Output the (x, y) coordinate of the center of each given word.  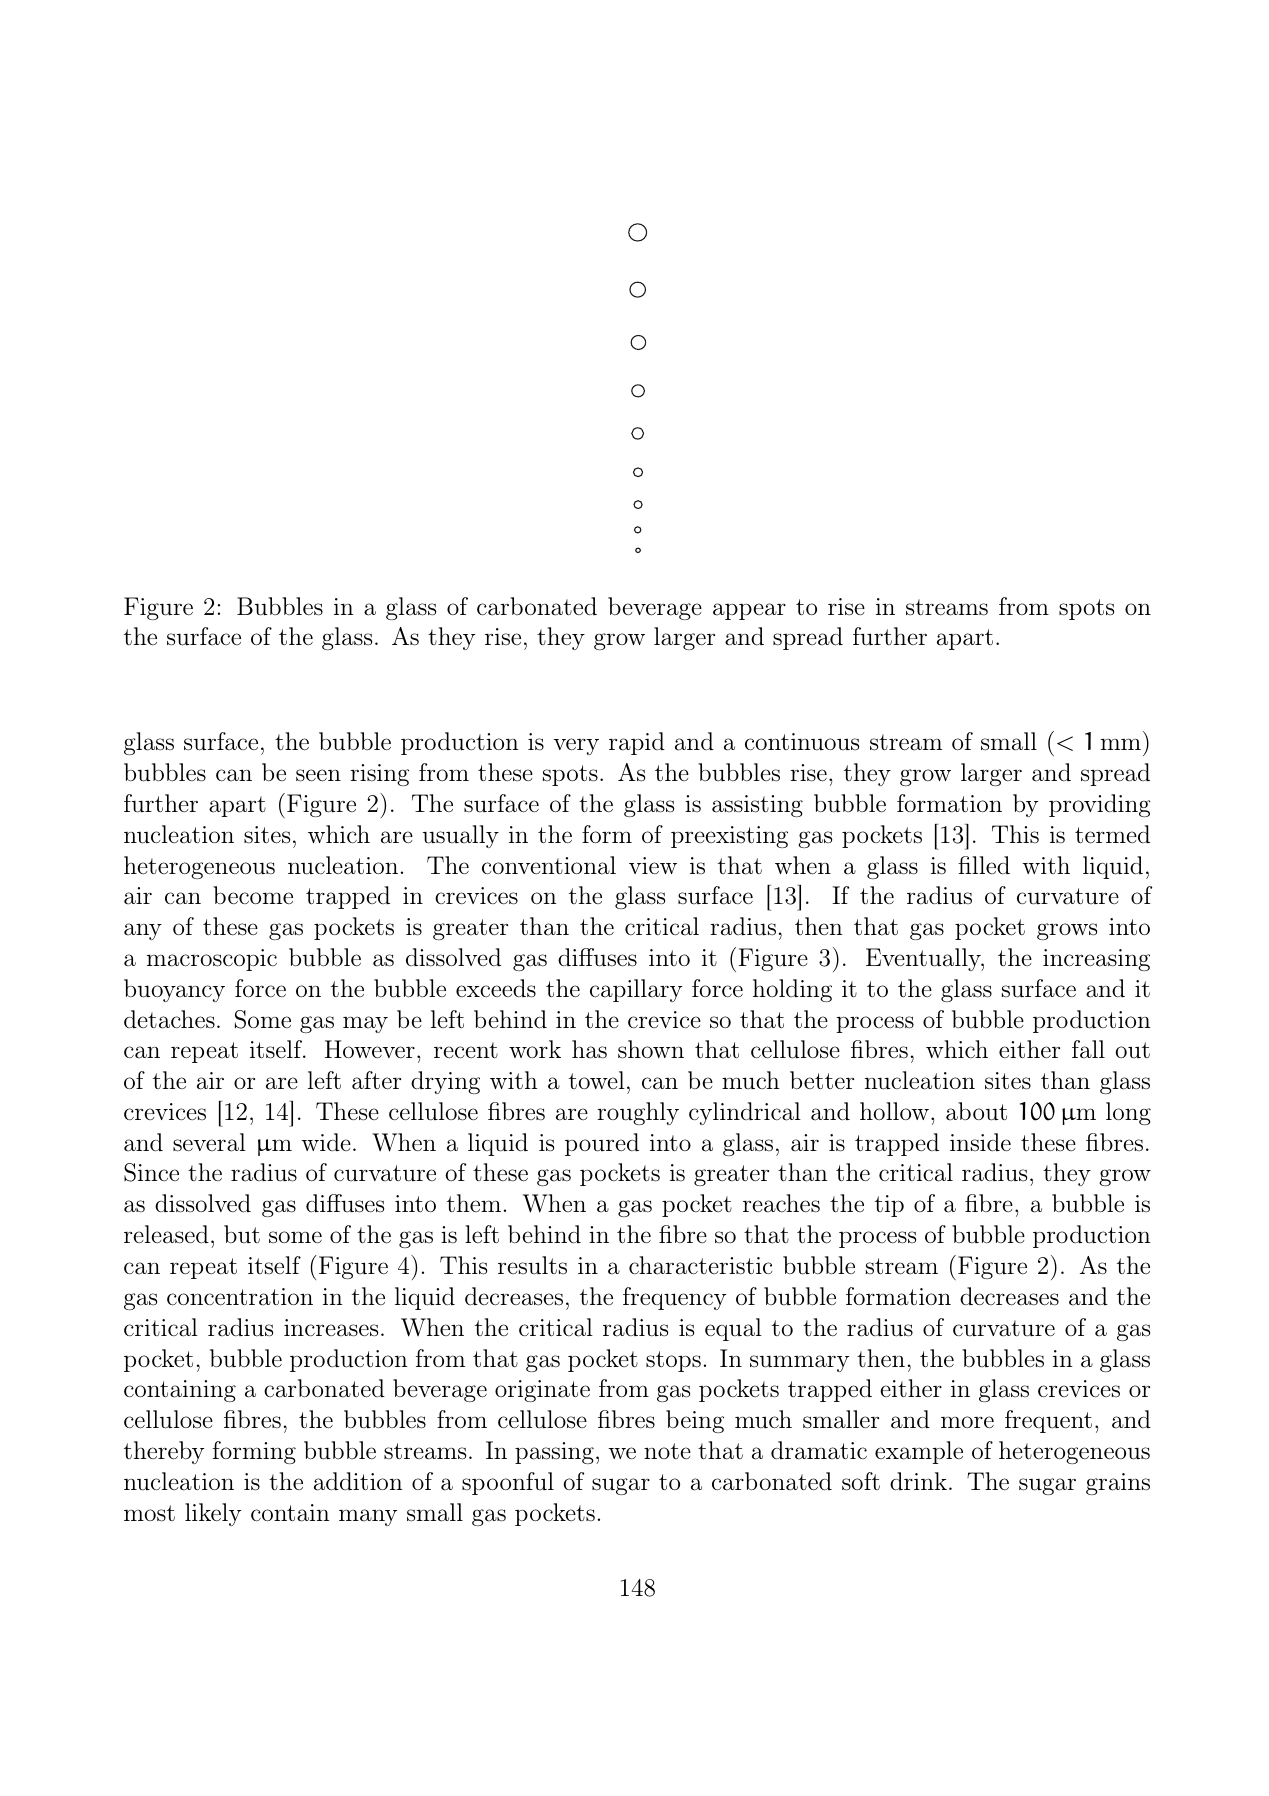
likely (213, 1514)
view (653, 865)
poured (602, 1144)
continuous (802, 742)
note (667, 1451)
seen (318, 775)
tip (889, 1206)
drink (918, 1481)
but (242, 1234)
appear (749, 611)
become (253, 895)
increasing (1096, 960)
